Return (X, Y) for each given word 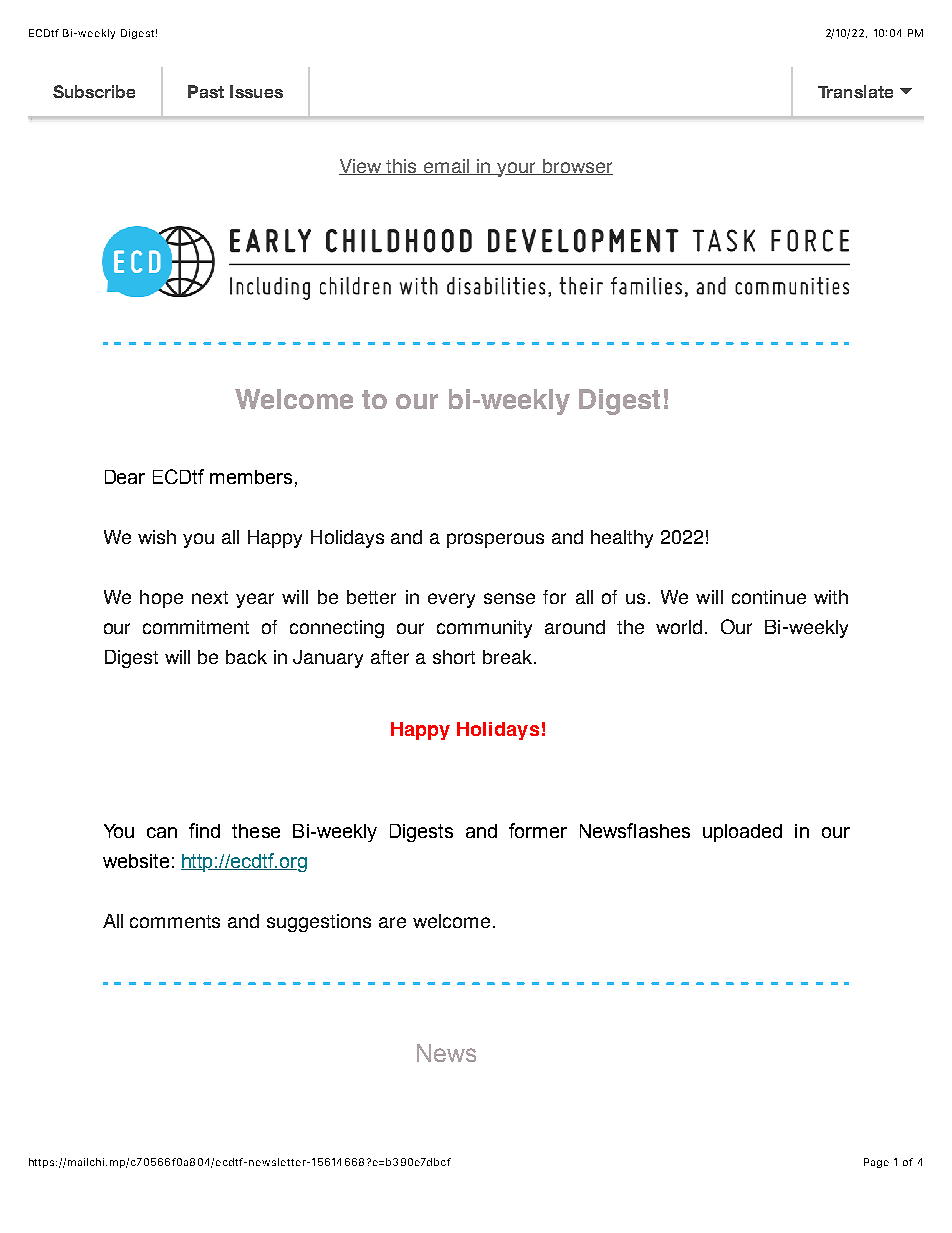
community (484, 629)
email (447, 167)
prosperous (495, 540)
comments (175, 921)
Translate (855, 91)
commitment (196, 627)
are (392, 922)
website (136, 861)
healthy (622, 539)
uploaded (742, 833)
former (538, 830)
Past (206, 91)
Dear (125, 477)
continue (769, 597)
